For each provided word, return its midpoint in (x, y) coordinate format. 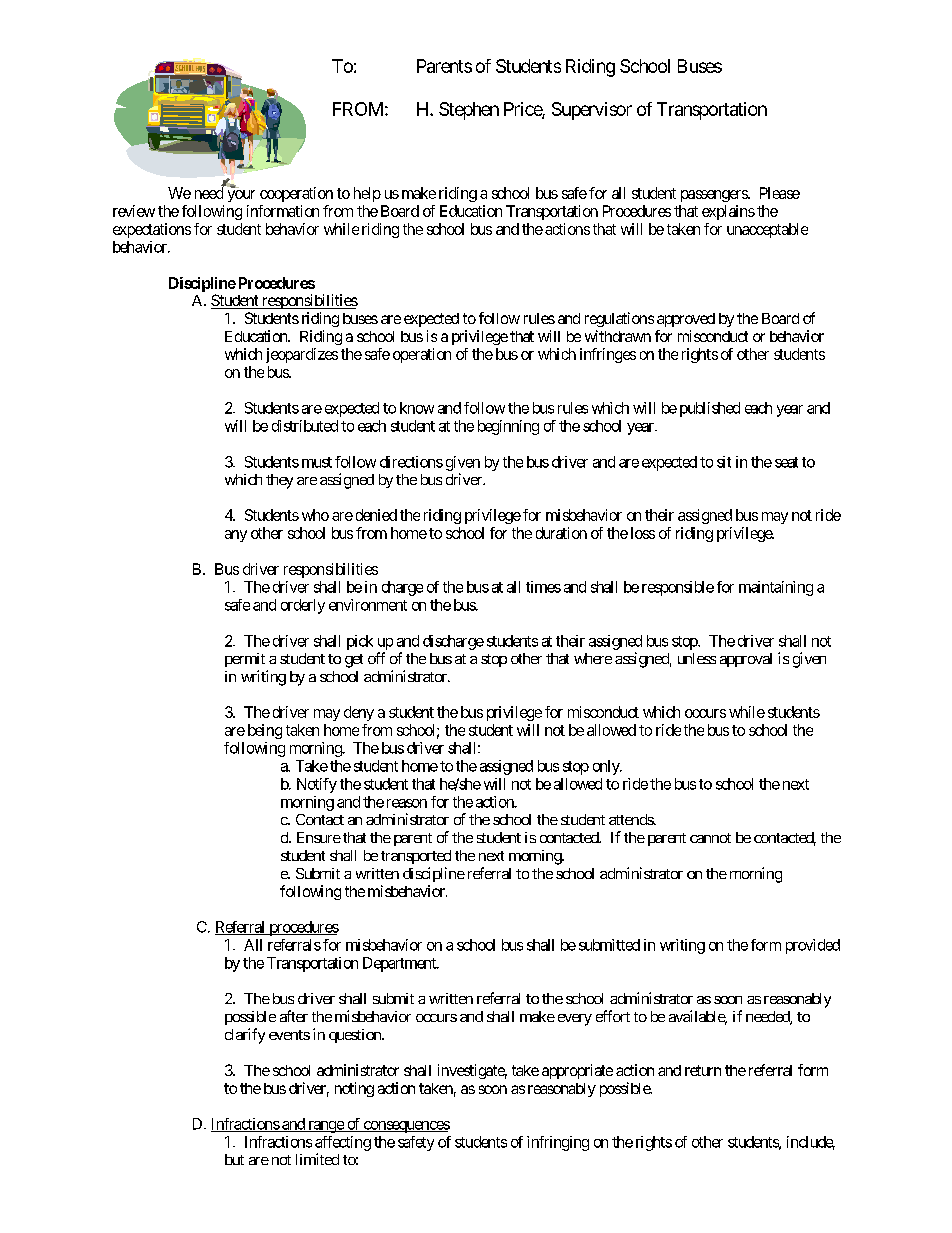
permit (245, 660)
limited (317, 1159)
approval (746, 660)
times (543, 587)
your (241, 196)
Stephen (469, 111)
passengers (715, 196)
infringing (558, 1143)
